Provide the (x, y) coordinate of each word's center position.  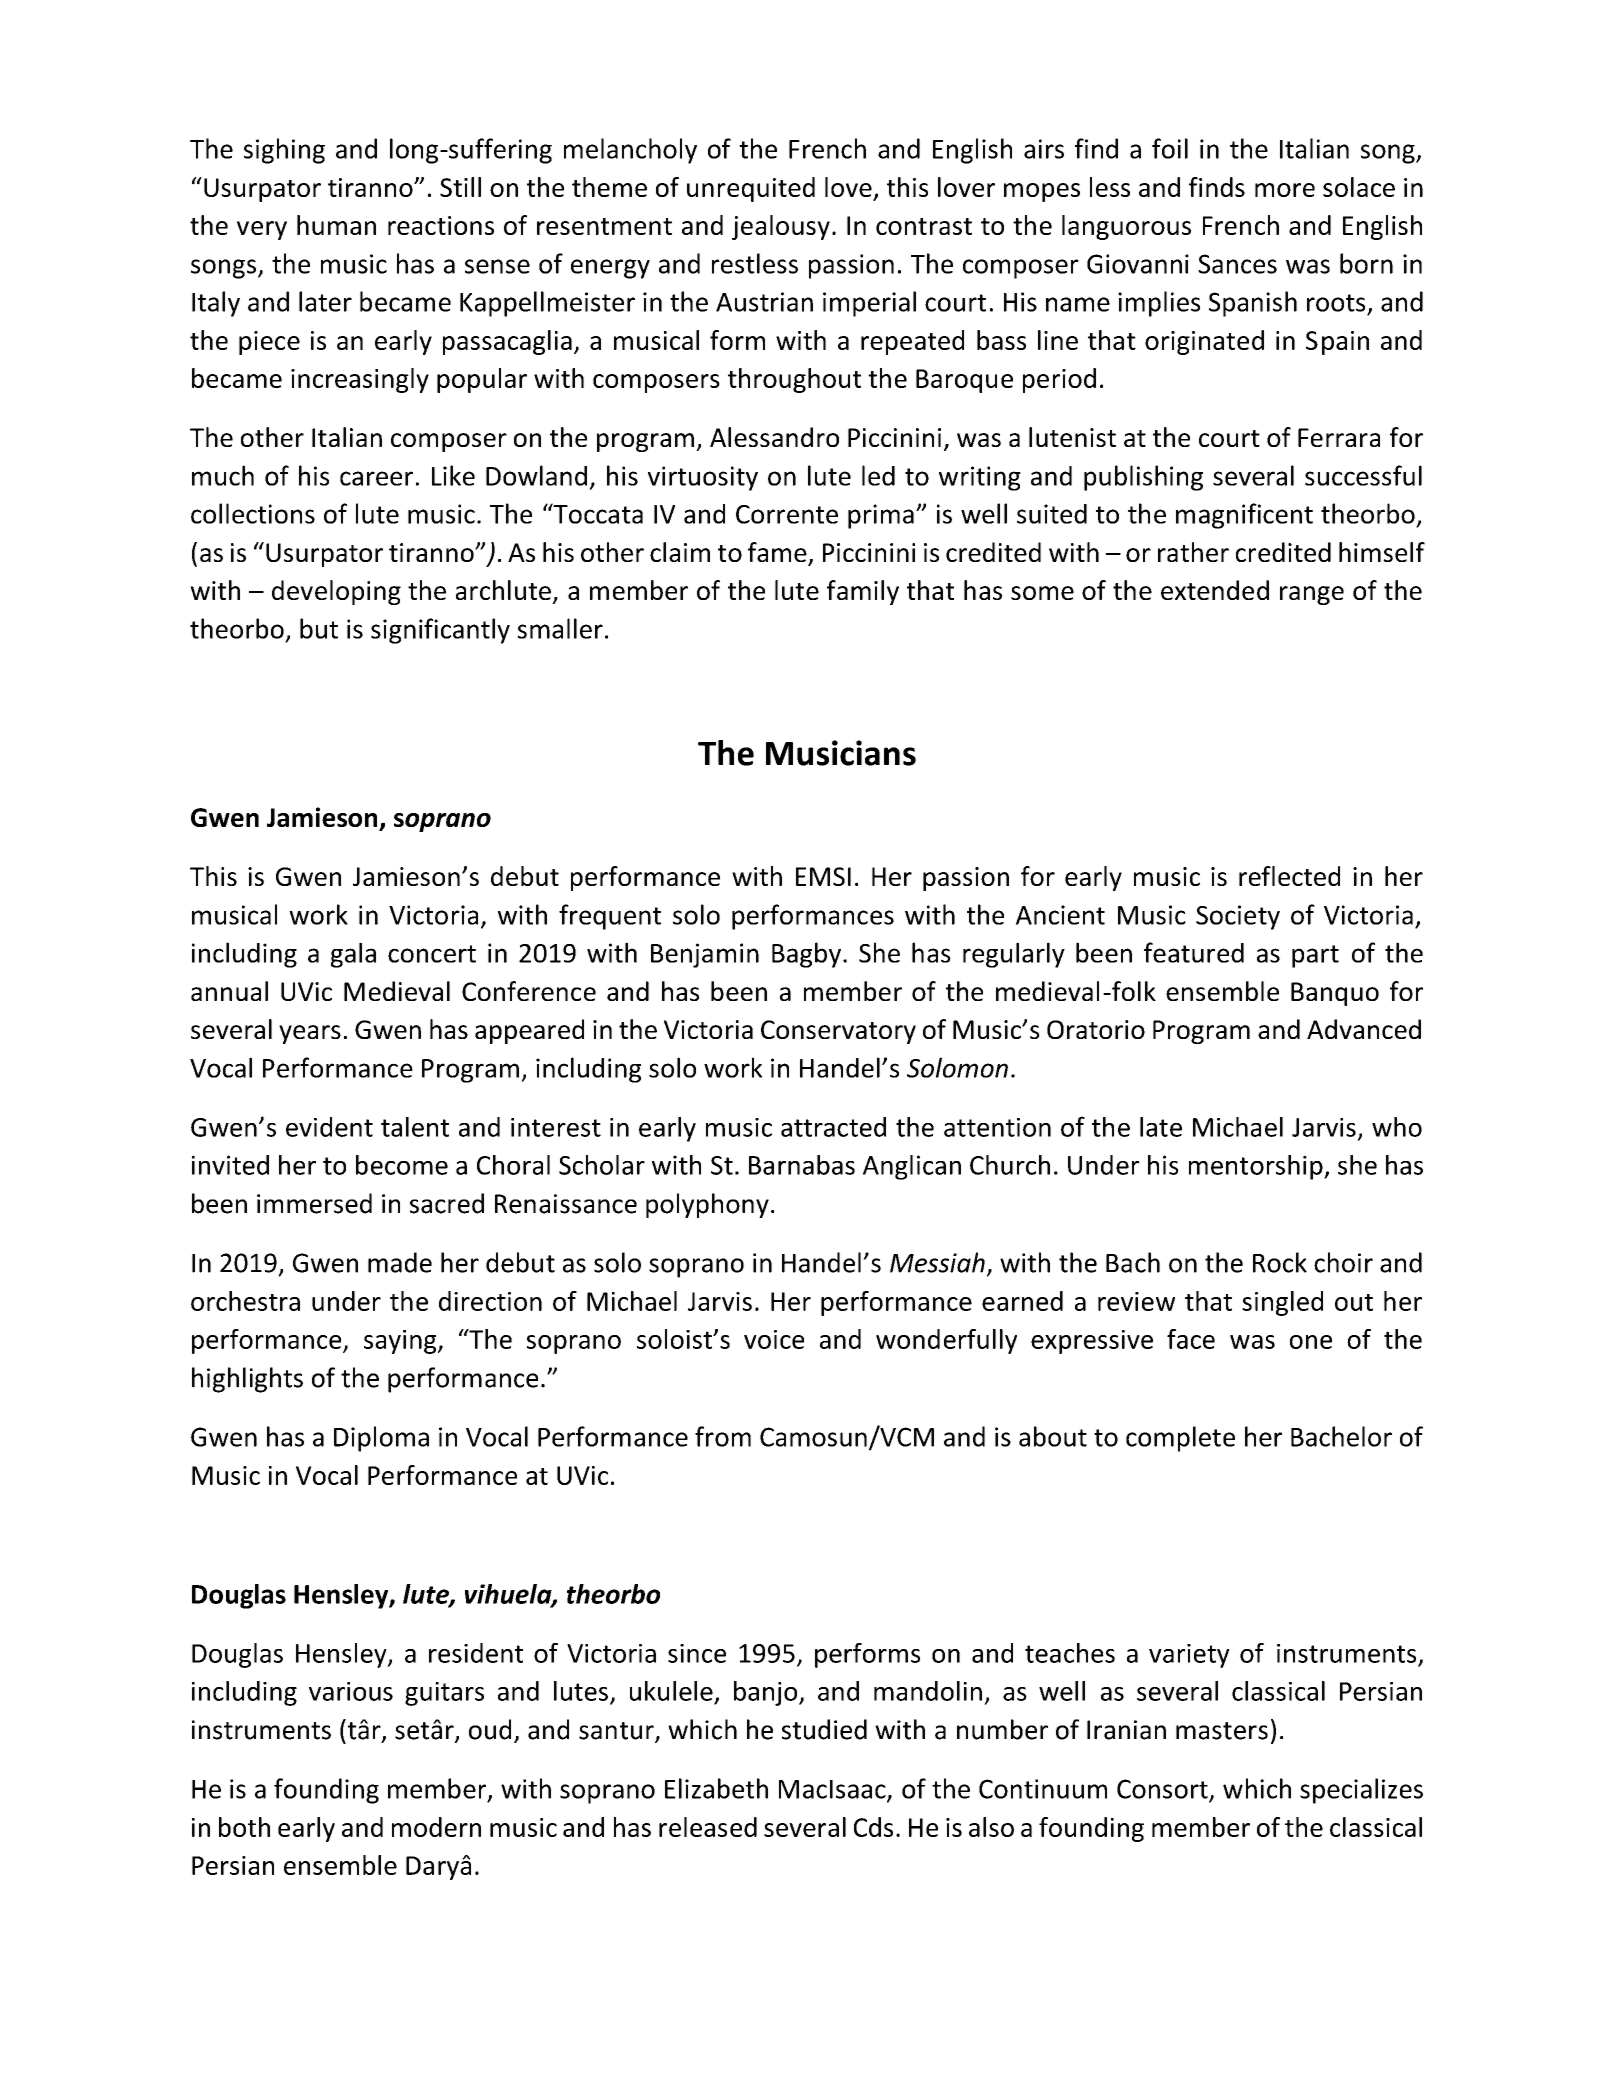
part (1315, 956)
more (1285, 190)
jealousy (781, 227)
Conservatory (838, 1032)
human (336, 225)
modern (436, 1827)
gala (353, 955)
